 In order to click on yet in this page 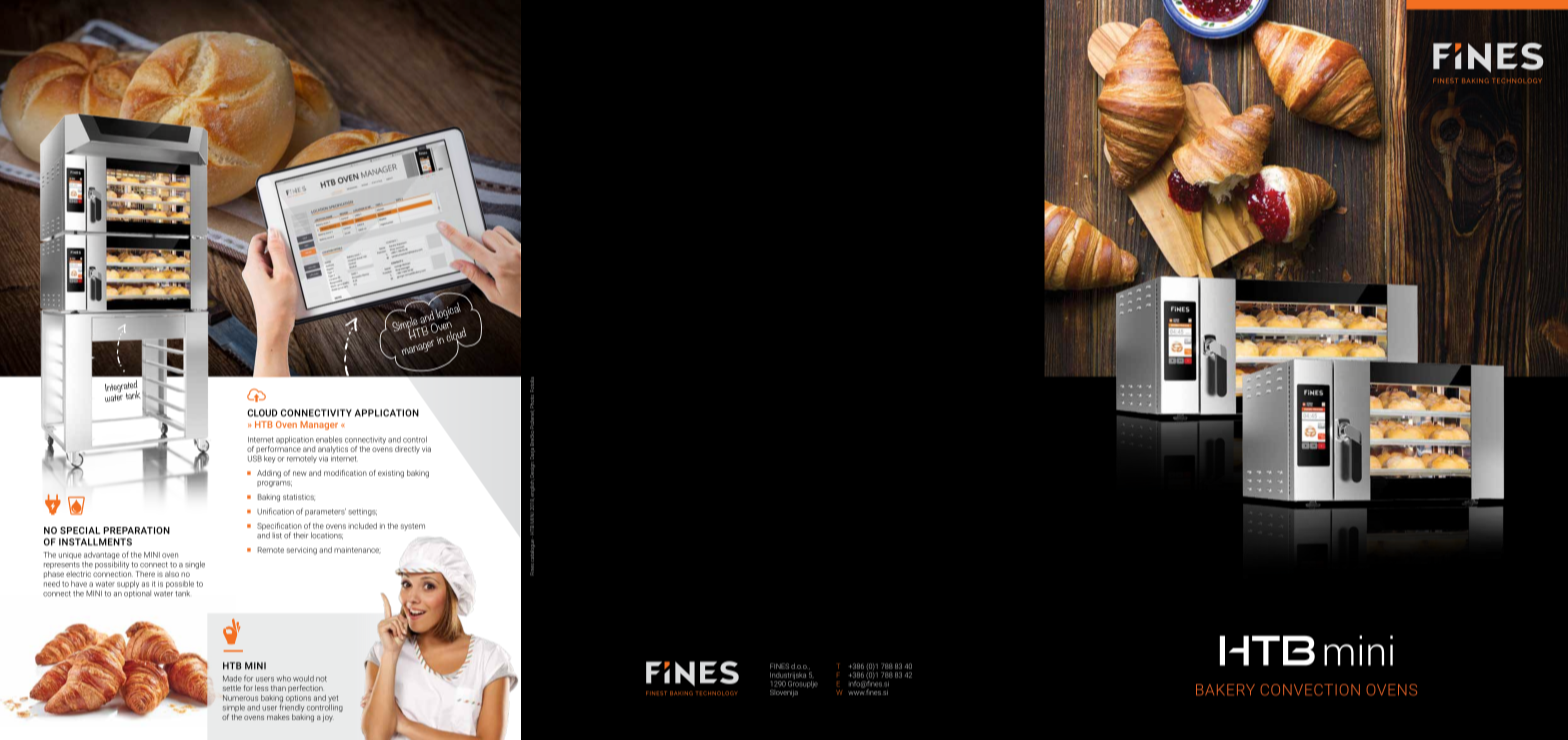, I will do `click(333, 700)`.
